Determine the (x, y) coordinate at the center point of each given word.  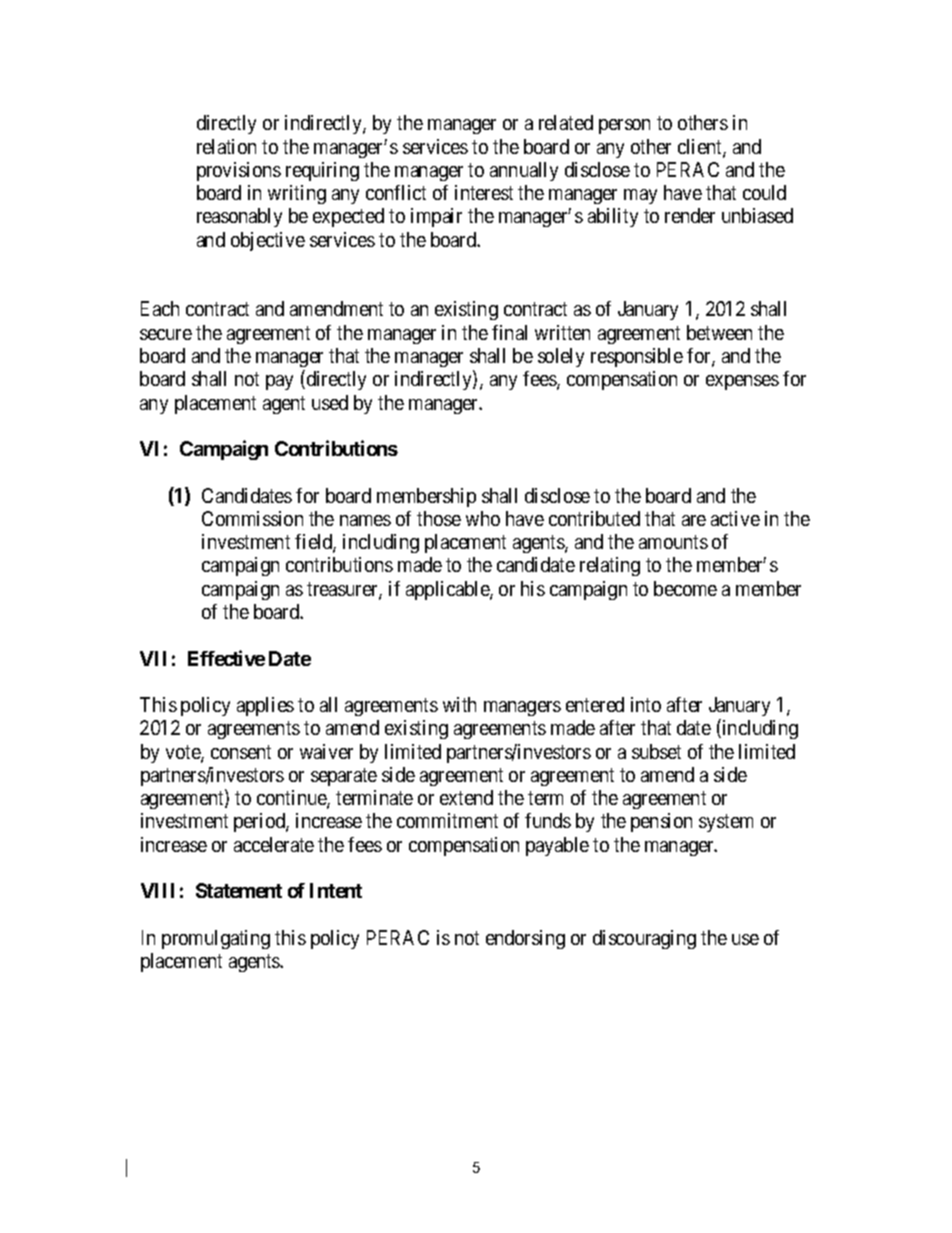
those (439, 518)
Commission (252, 518)
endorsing (525, 939)
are (694, 520)
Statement (239, 890)
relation (226, 146)
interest (484, 192)
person (624, 126)
